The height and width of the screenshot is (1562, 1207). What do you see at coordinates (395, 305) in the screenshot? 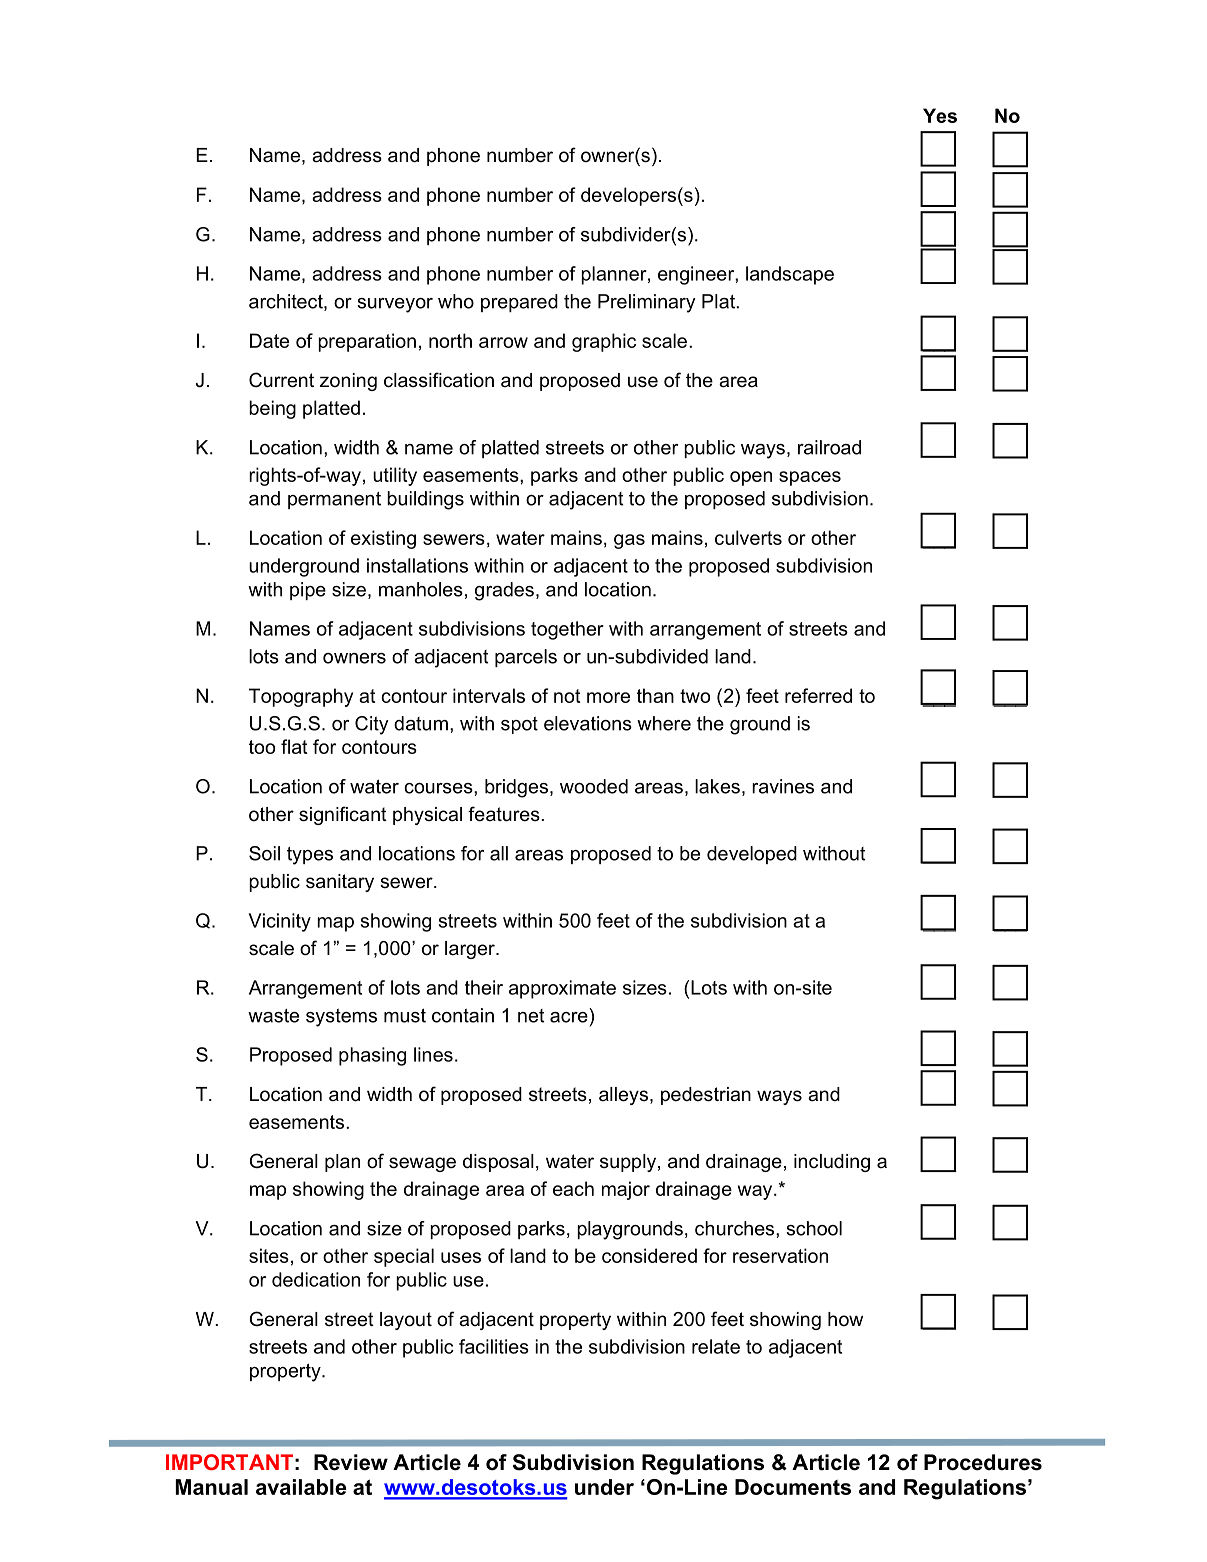
I see `surveyor` at bounding box center [395, 305].
